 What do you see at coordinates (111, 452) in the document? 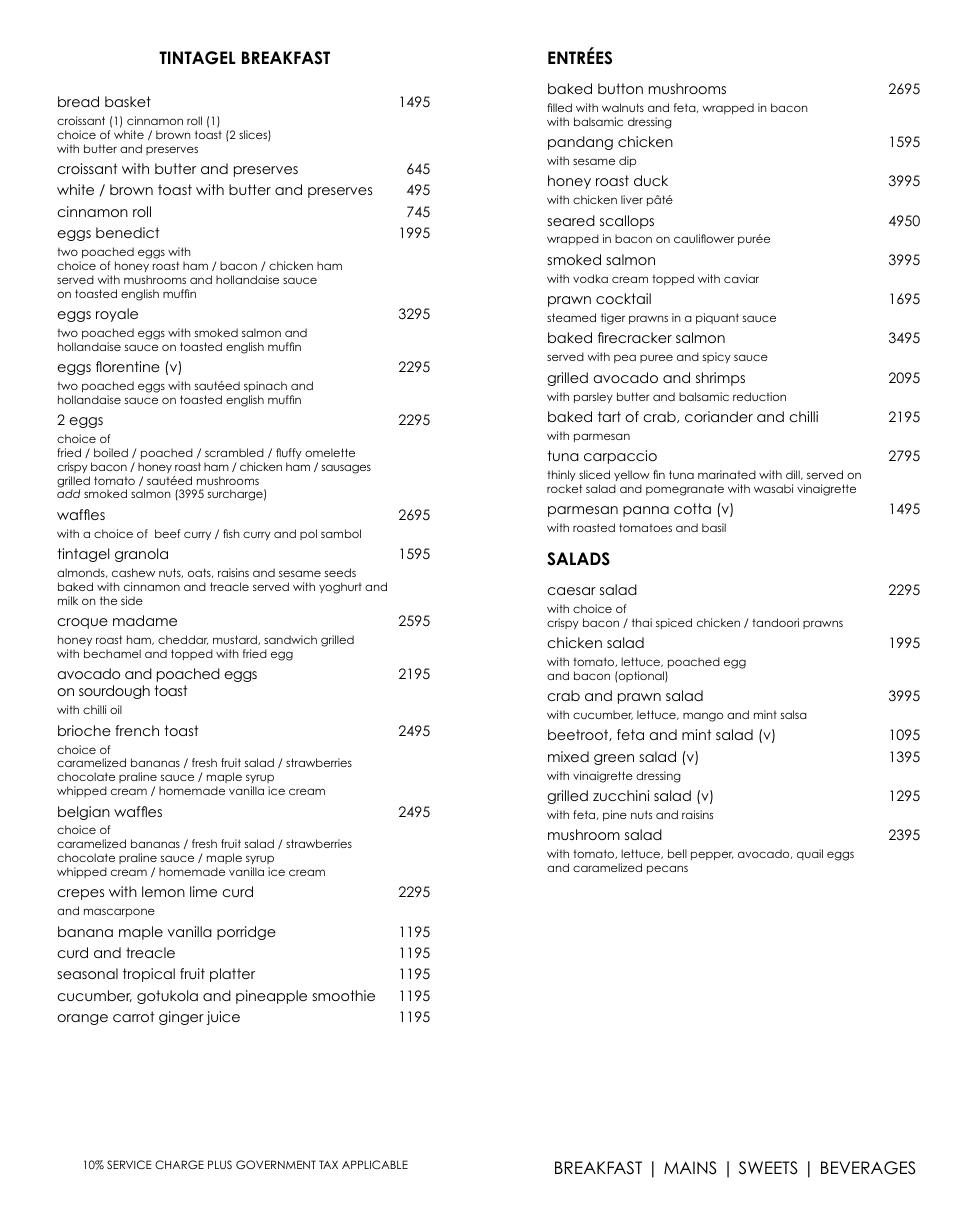
I see `boiled` at bounding box center [111, 452].
